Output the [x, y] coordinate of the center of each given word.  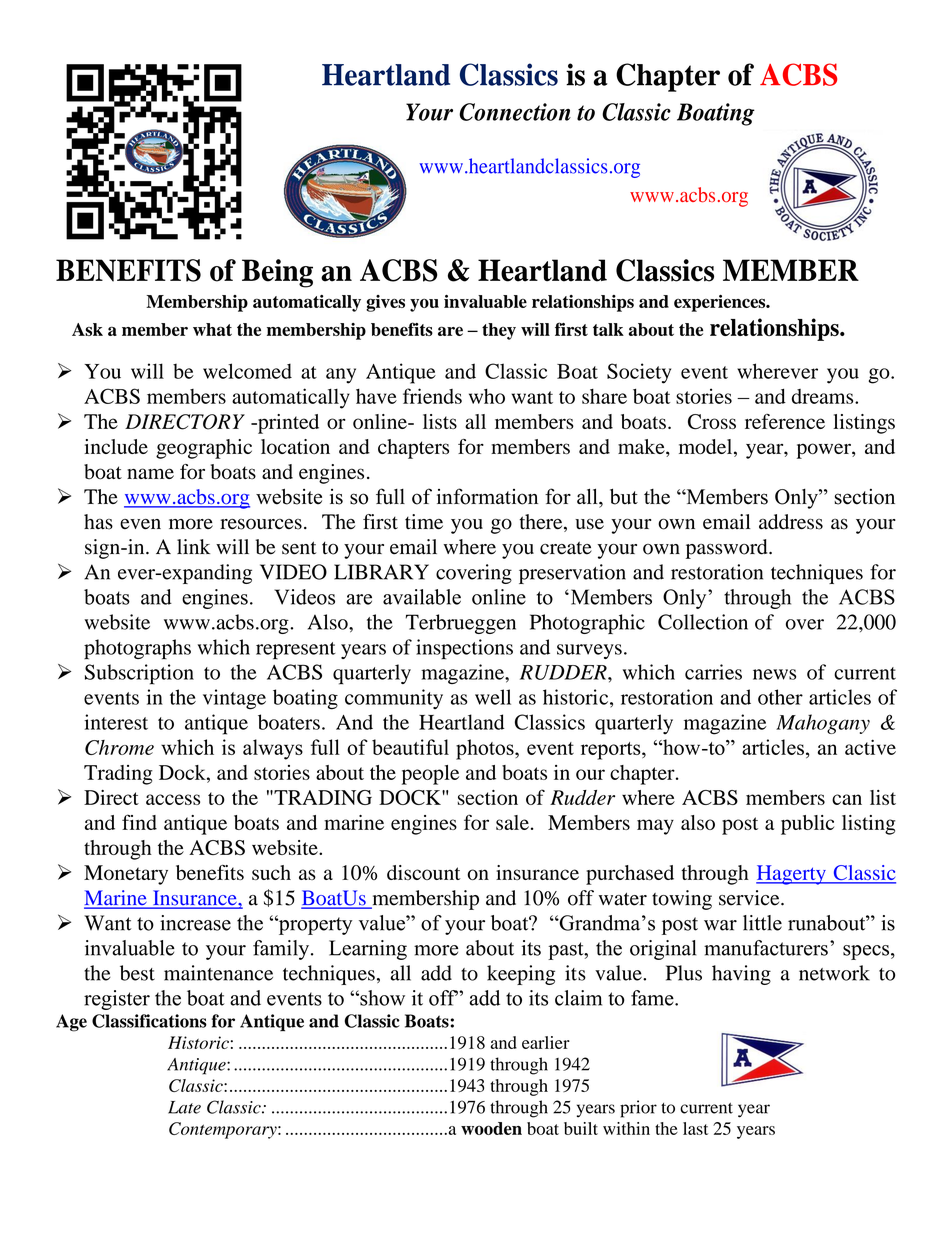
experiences [721, 303]
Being [277, 273]
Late [184, 1107]
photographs [137, 649]
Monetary [126, 875]
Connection [515, 112]
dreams [824, 396]
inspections [464, 649]
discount [424, 872]
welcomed [247, 371]
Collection [703, 622]
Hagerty [792, 875]
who [487, 396]
